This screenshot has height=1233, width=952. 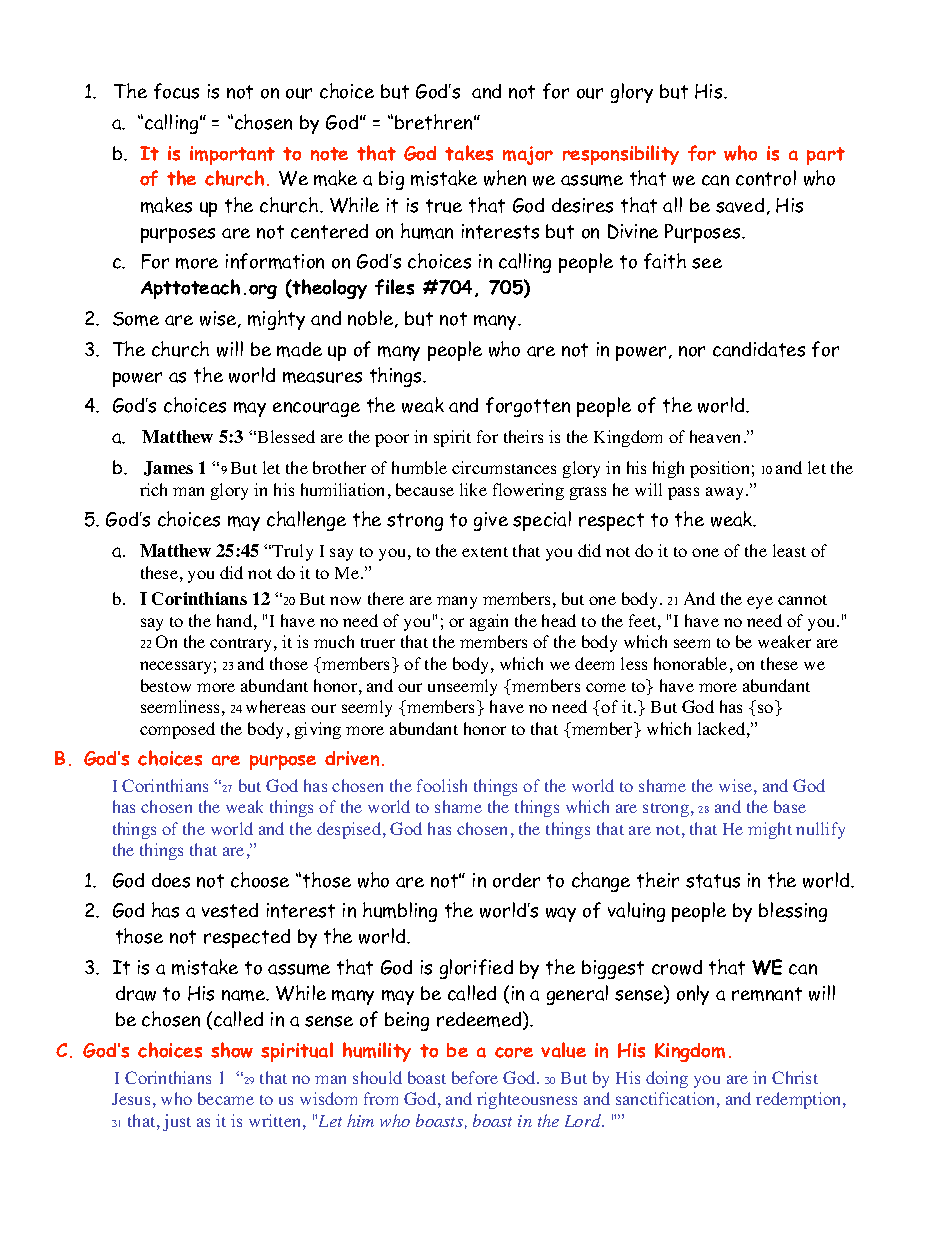 I want to click on composed, so click(x=177, y=730).
